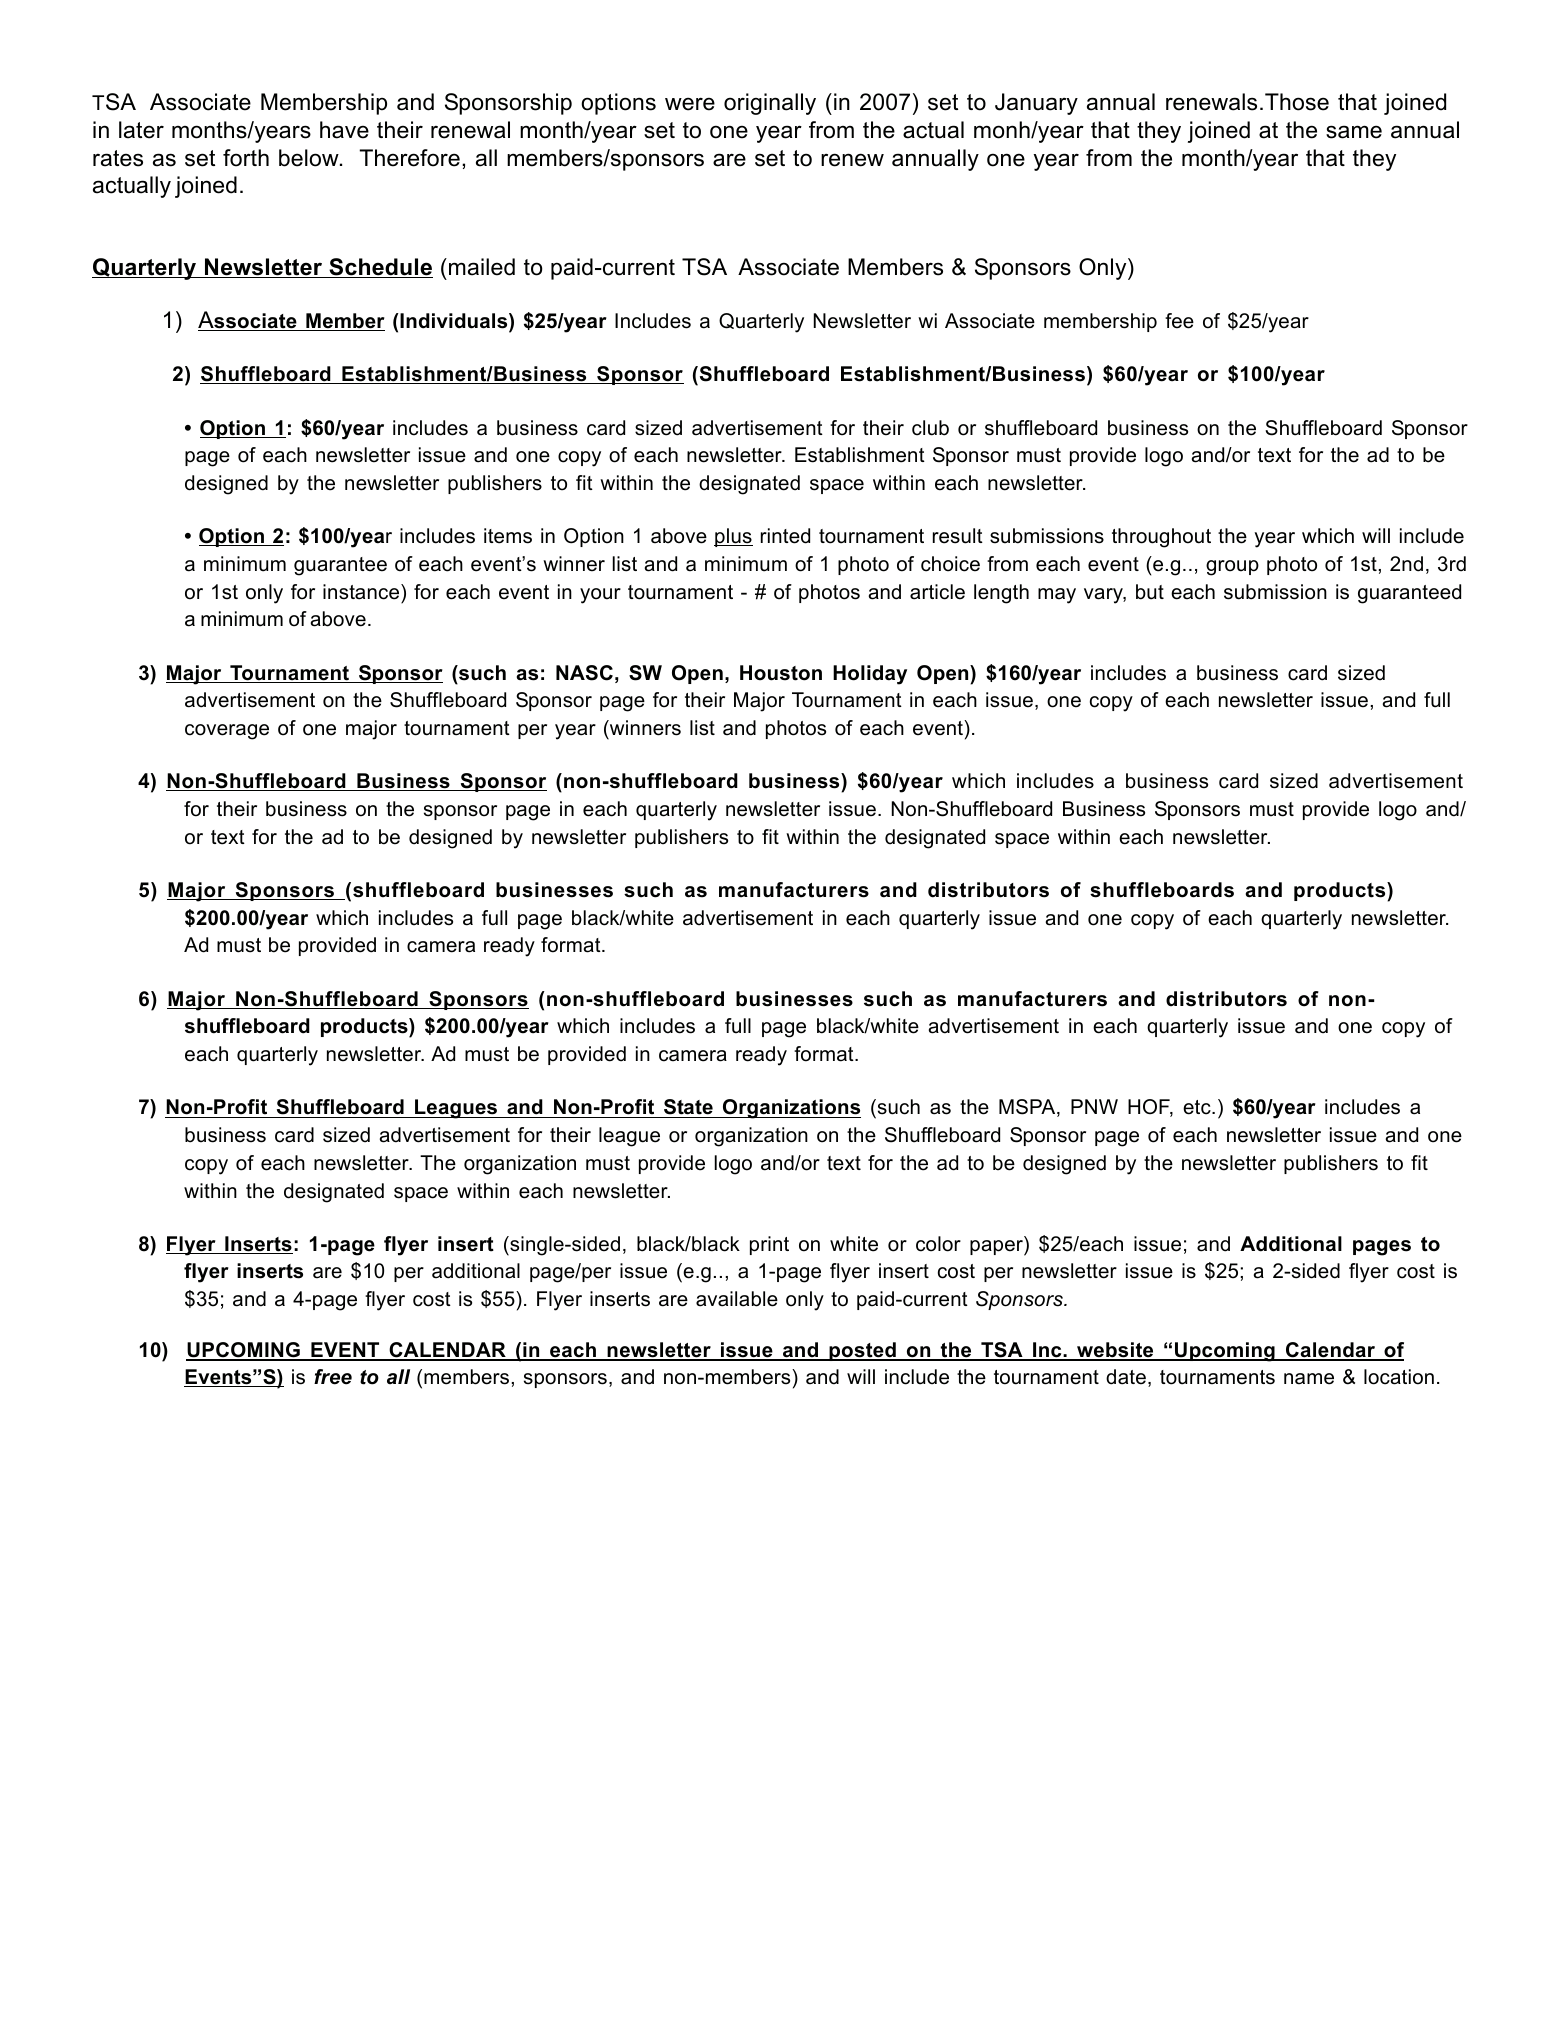 Image resolution: width=1568 pixels, height=2030 pixels. Describe the element at coordinates (1161, 538) in the screenshot. I see `throughout` at that location.
